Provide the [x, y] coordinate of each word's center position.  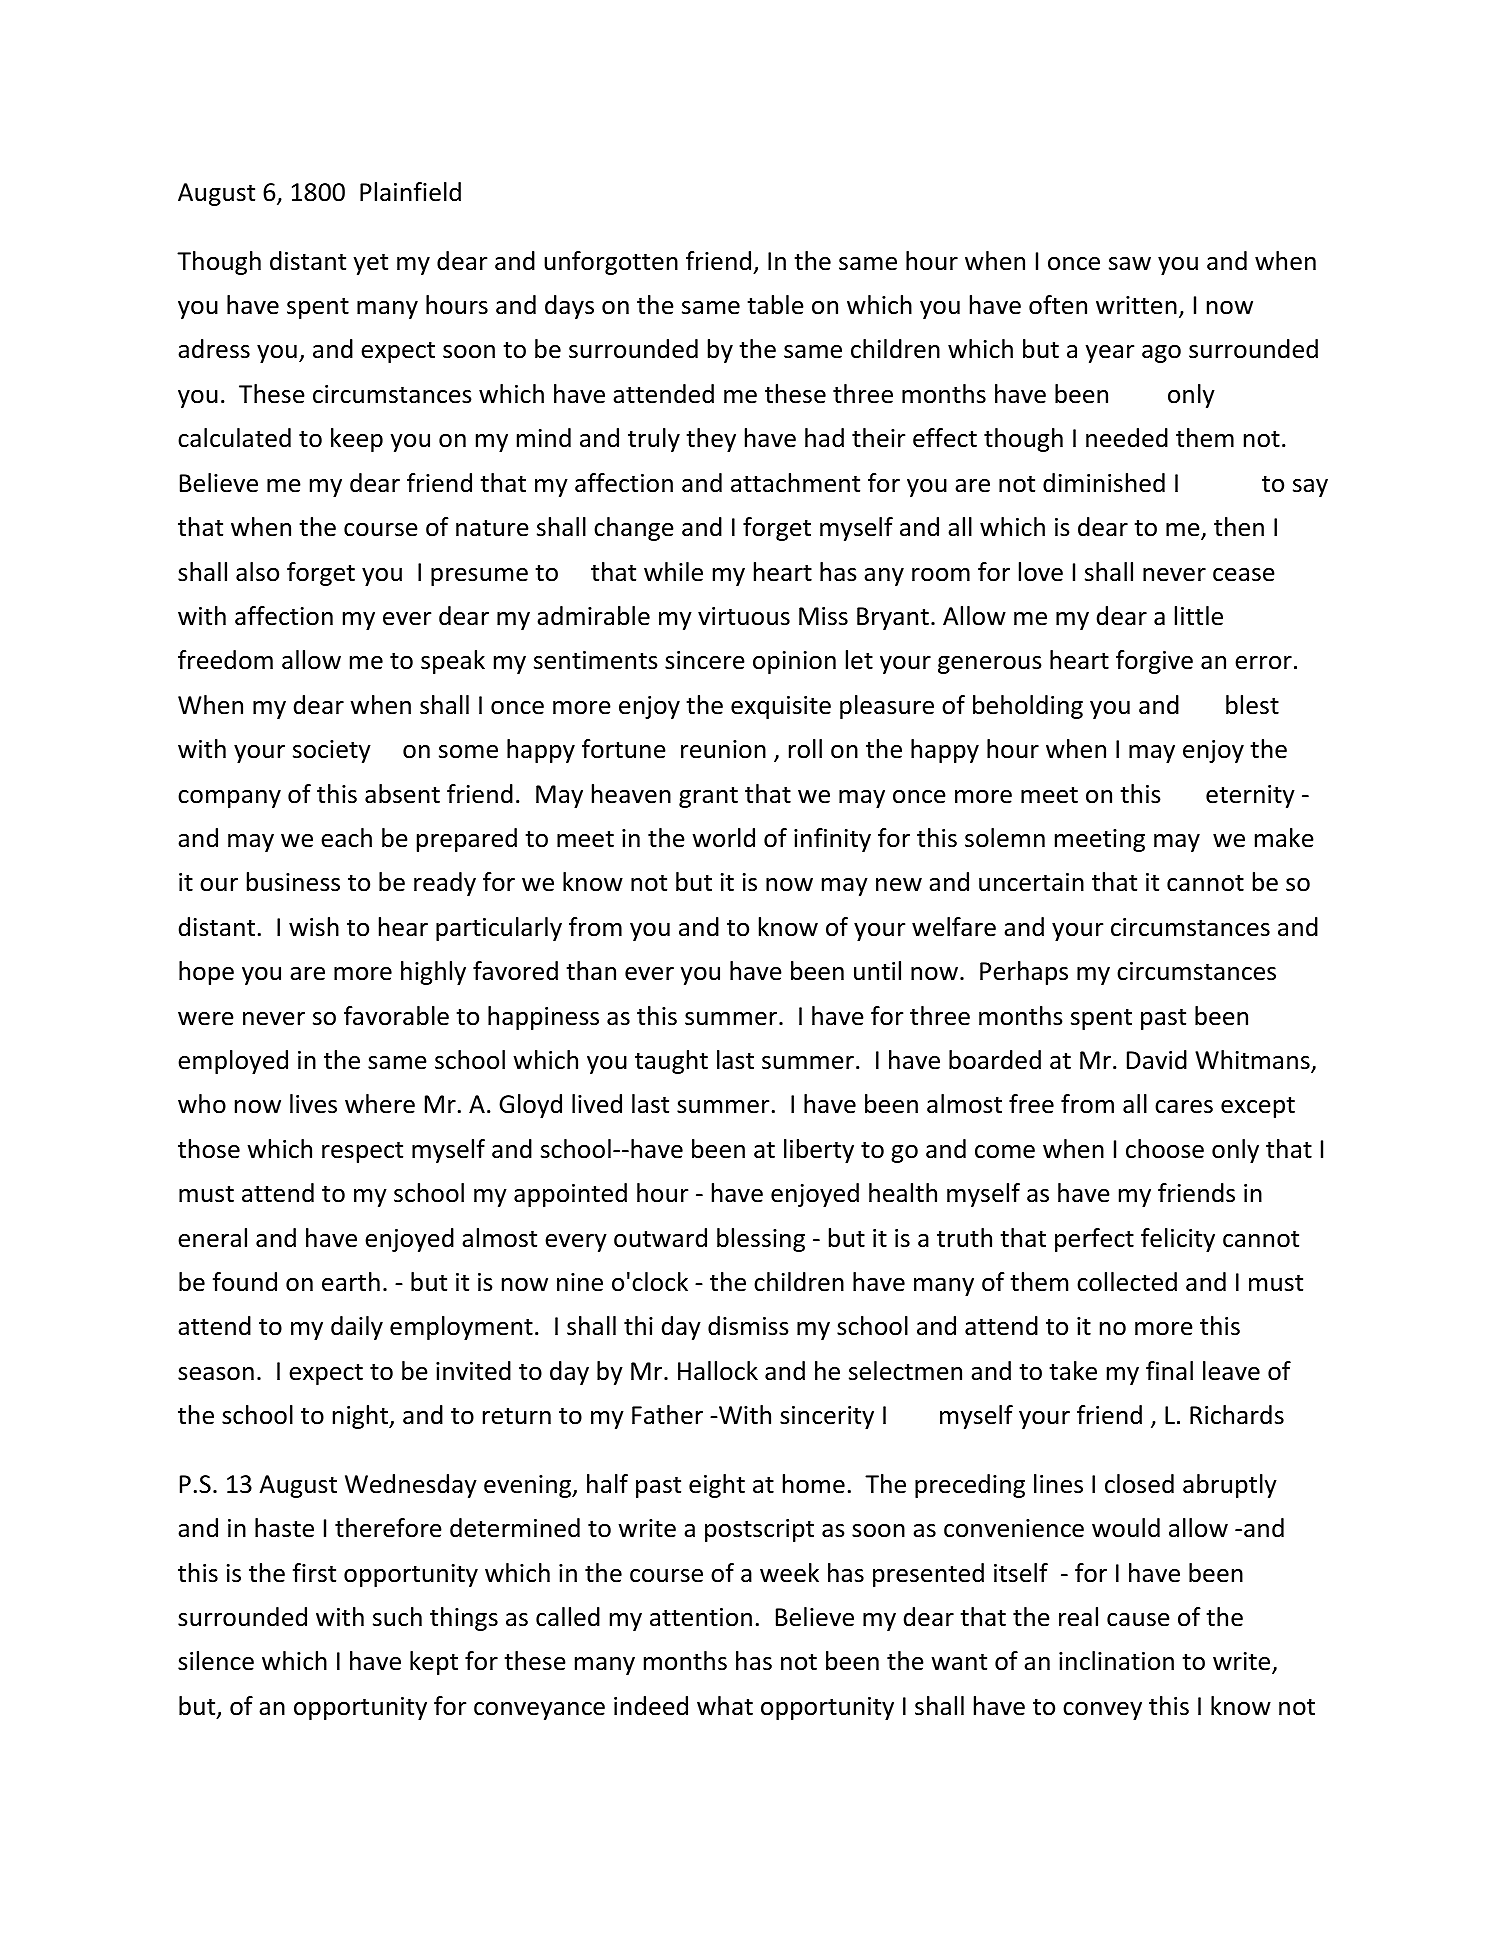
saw [1130, 264]
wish [314, 927]
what [725, 1706]
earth [351, 1282]
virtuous [744, 616]
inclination [1116, 1661]
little [1199, 616]
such [397, 1617]
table [775, 305]
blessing [761, 1240]
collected [1127, 1282]
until [877, 971]
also [257, 572]
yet [371, 264]
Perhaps [1024, 973]
